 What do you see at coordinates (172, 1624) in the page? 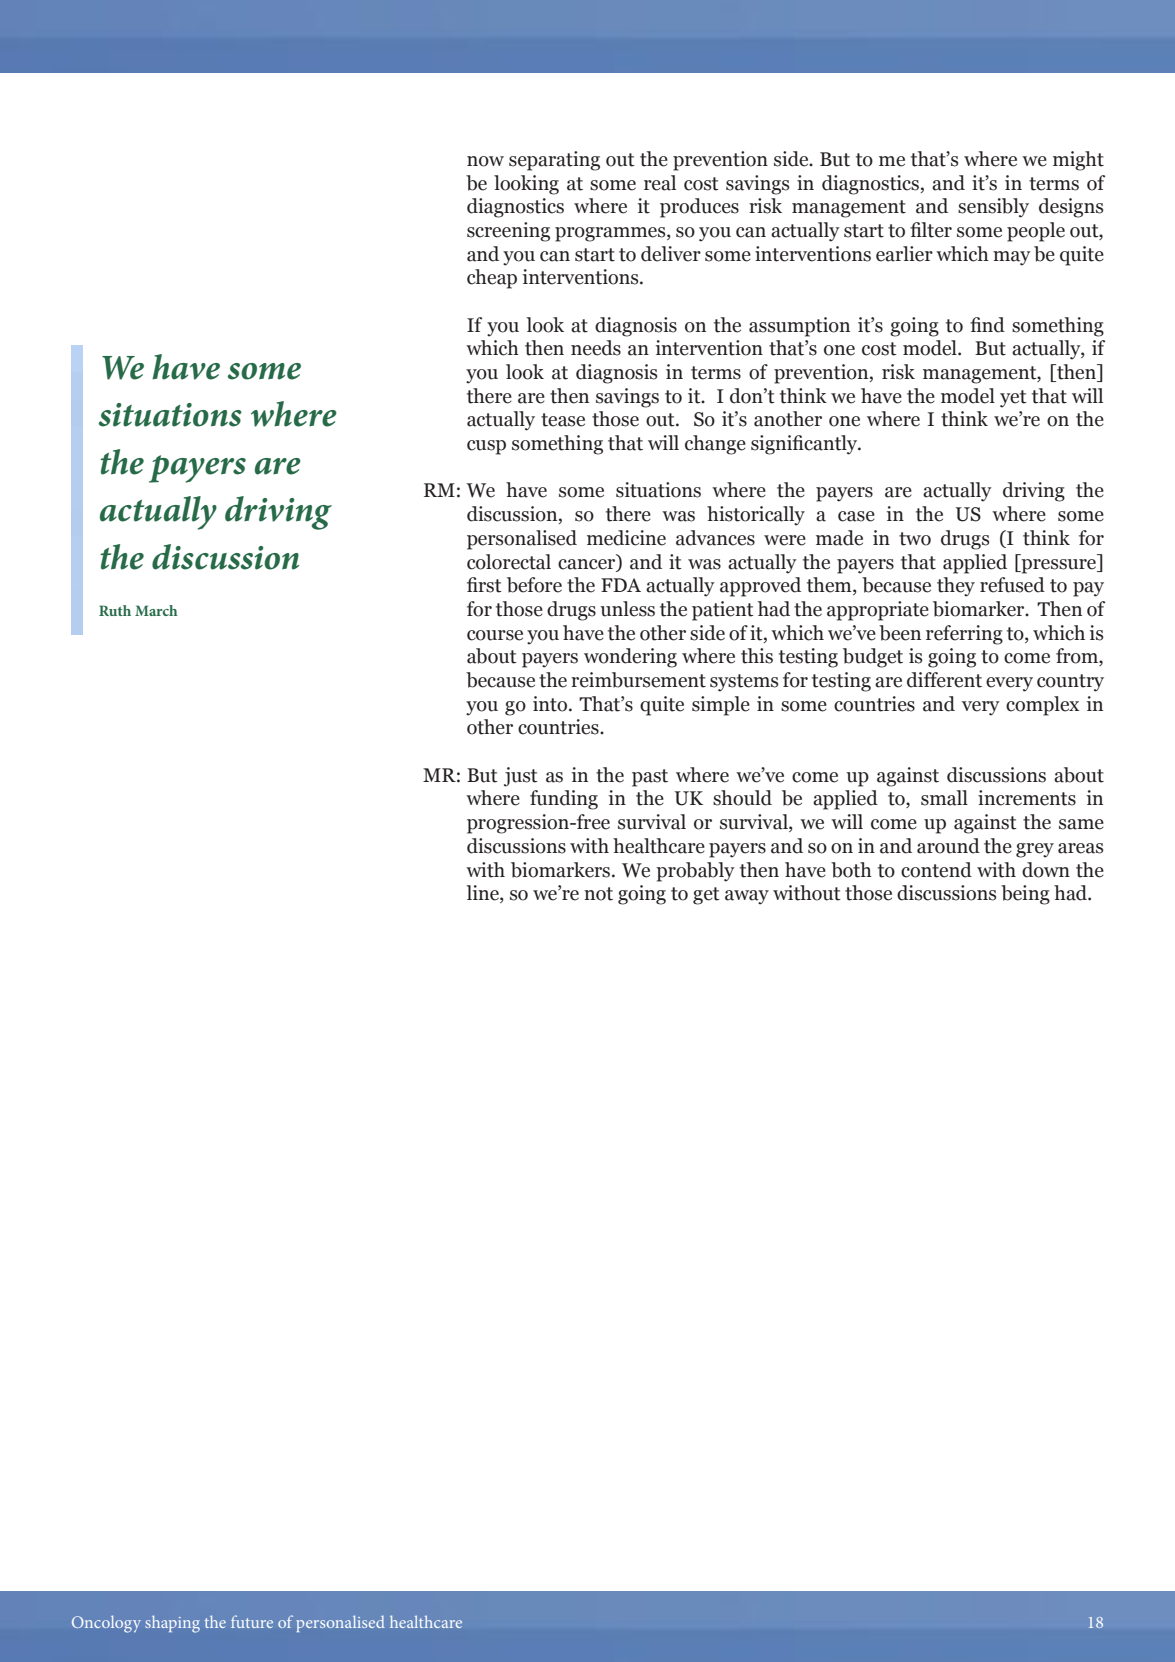
I see `shaping` at bounding box center [172, 1624].
